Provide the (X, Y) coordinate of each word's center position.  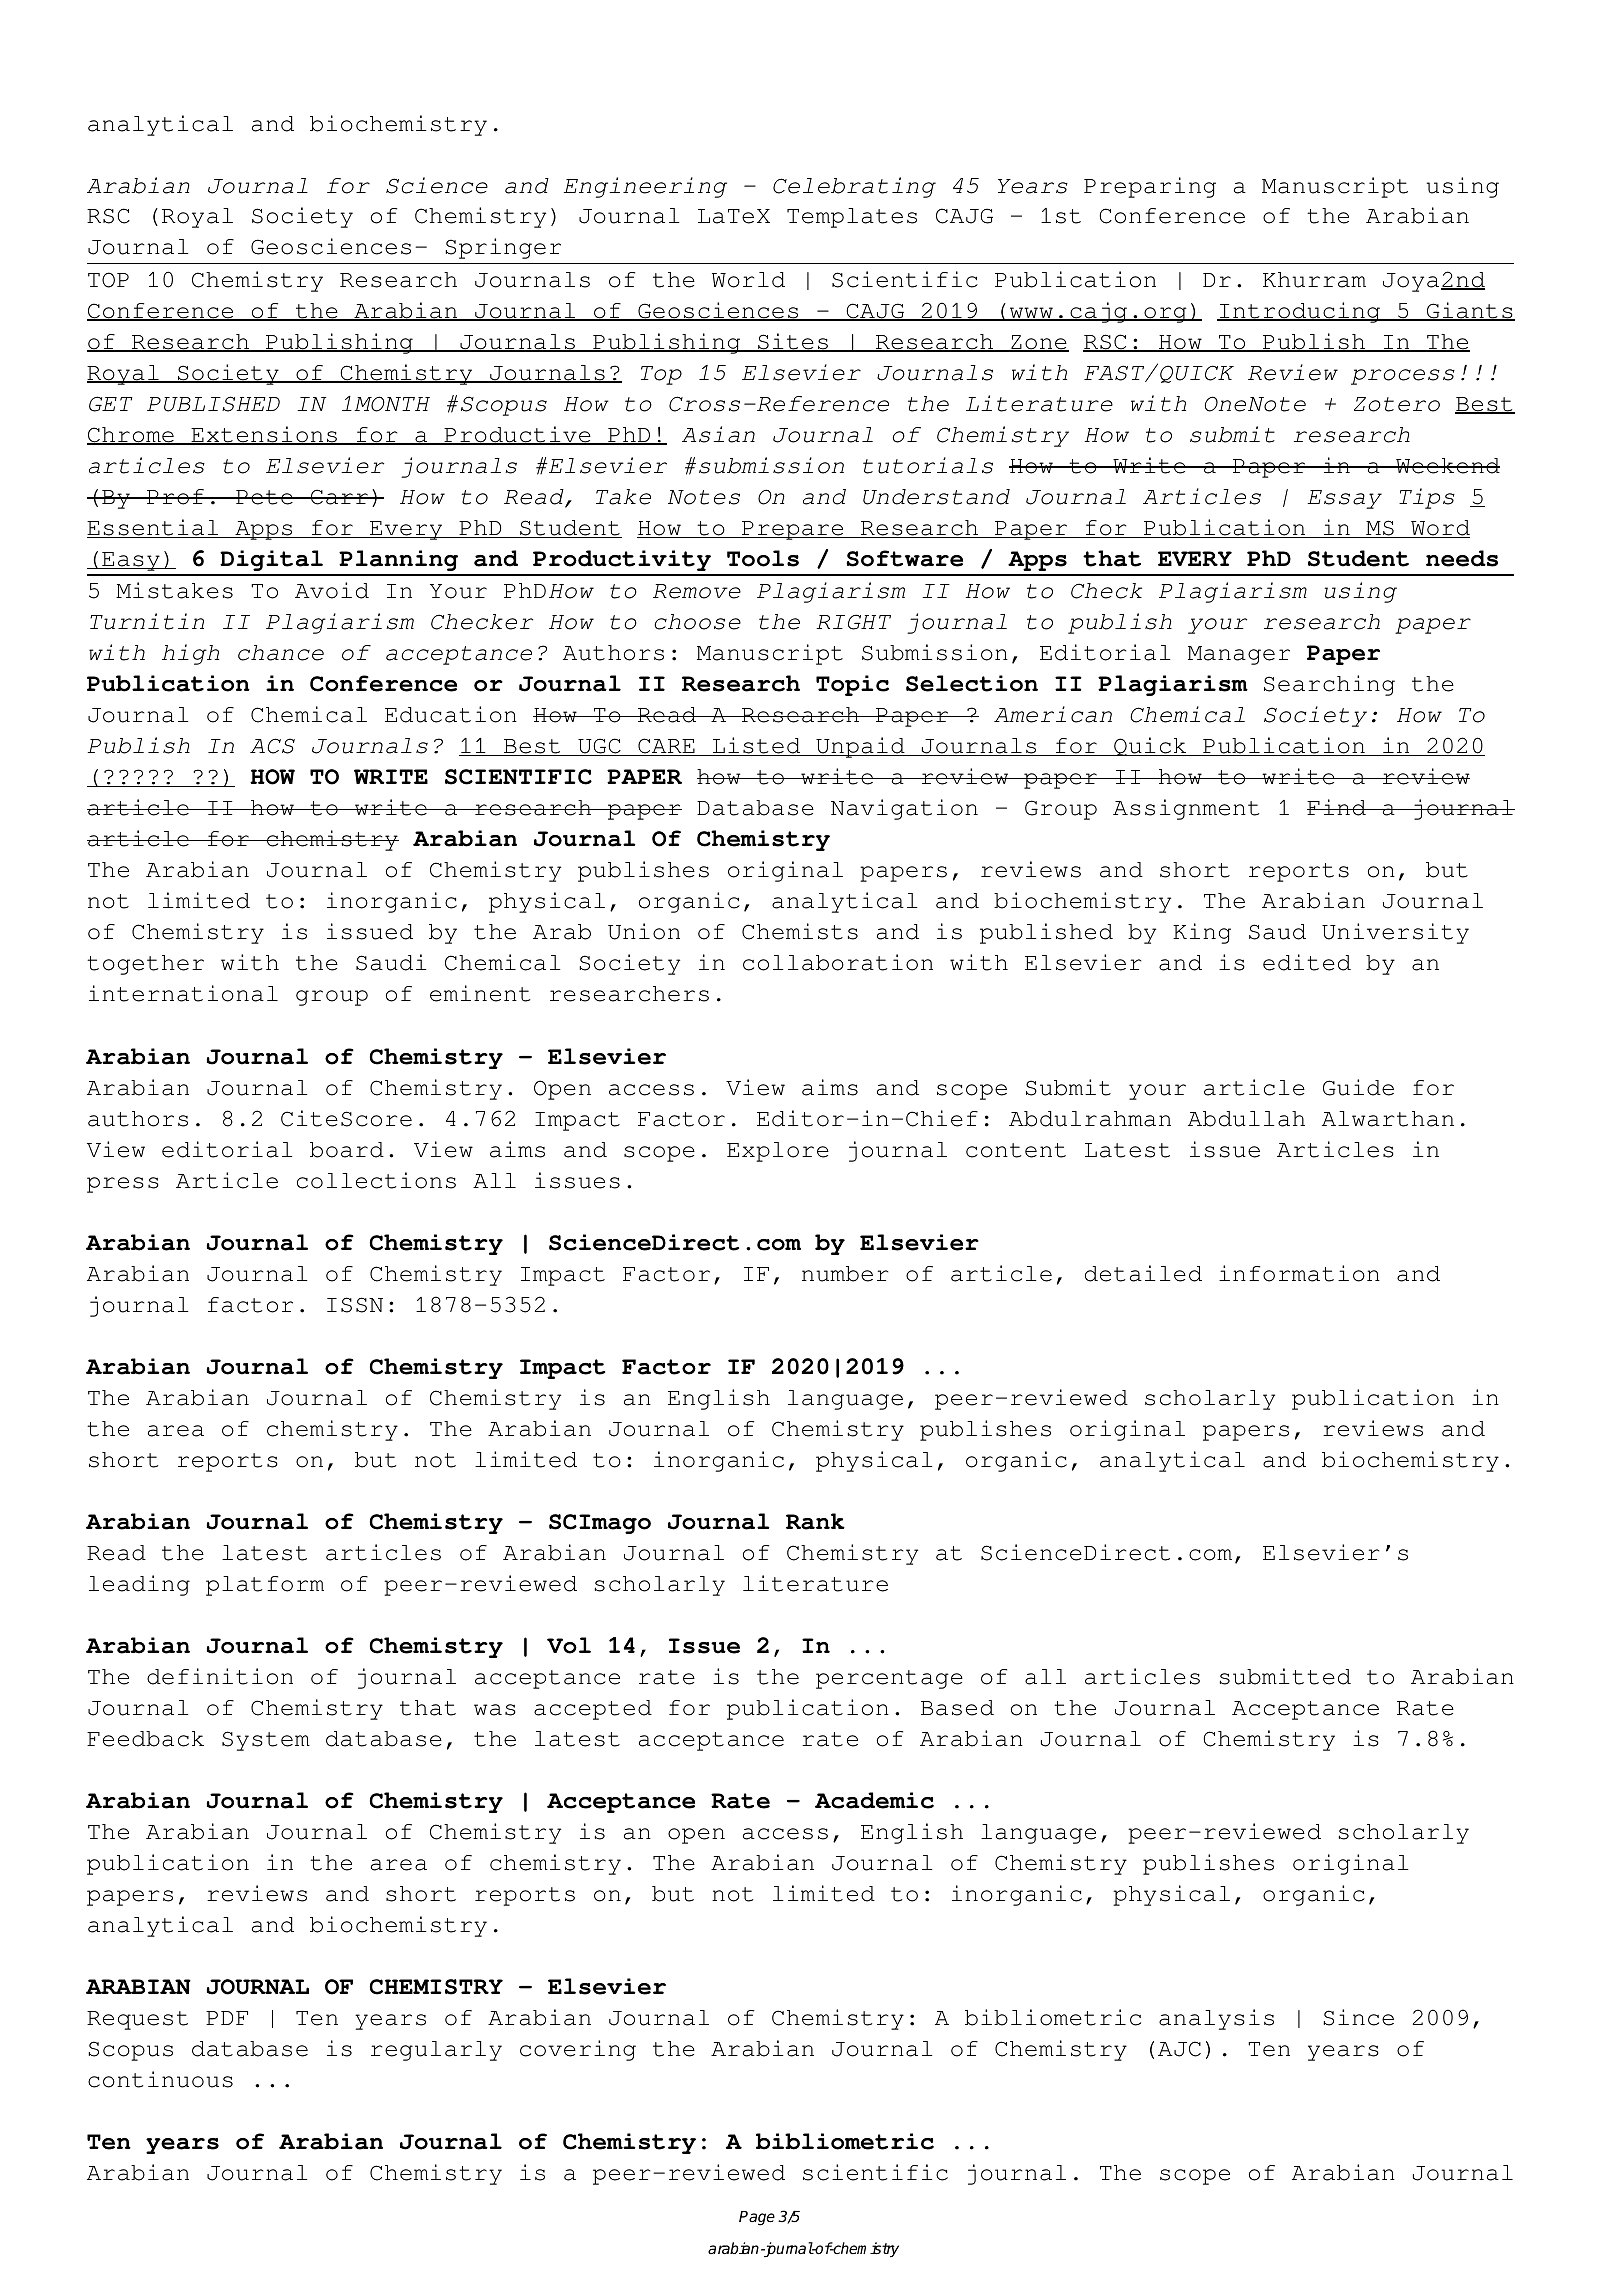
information (1299, 1273)
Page (757, 2218)
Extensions (264, 435)
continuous (160, 2079)
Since (1358, 2017)
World (748, 280)
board (347, 1150)
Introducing (1300, 312)
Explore (778, 1152)
